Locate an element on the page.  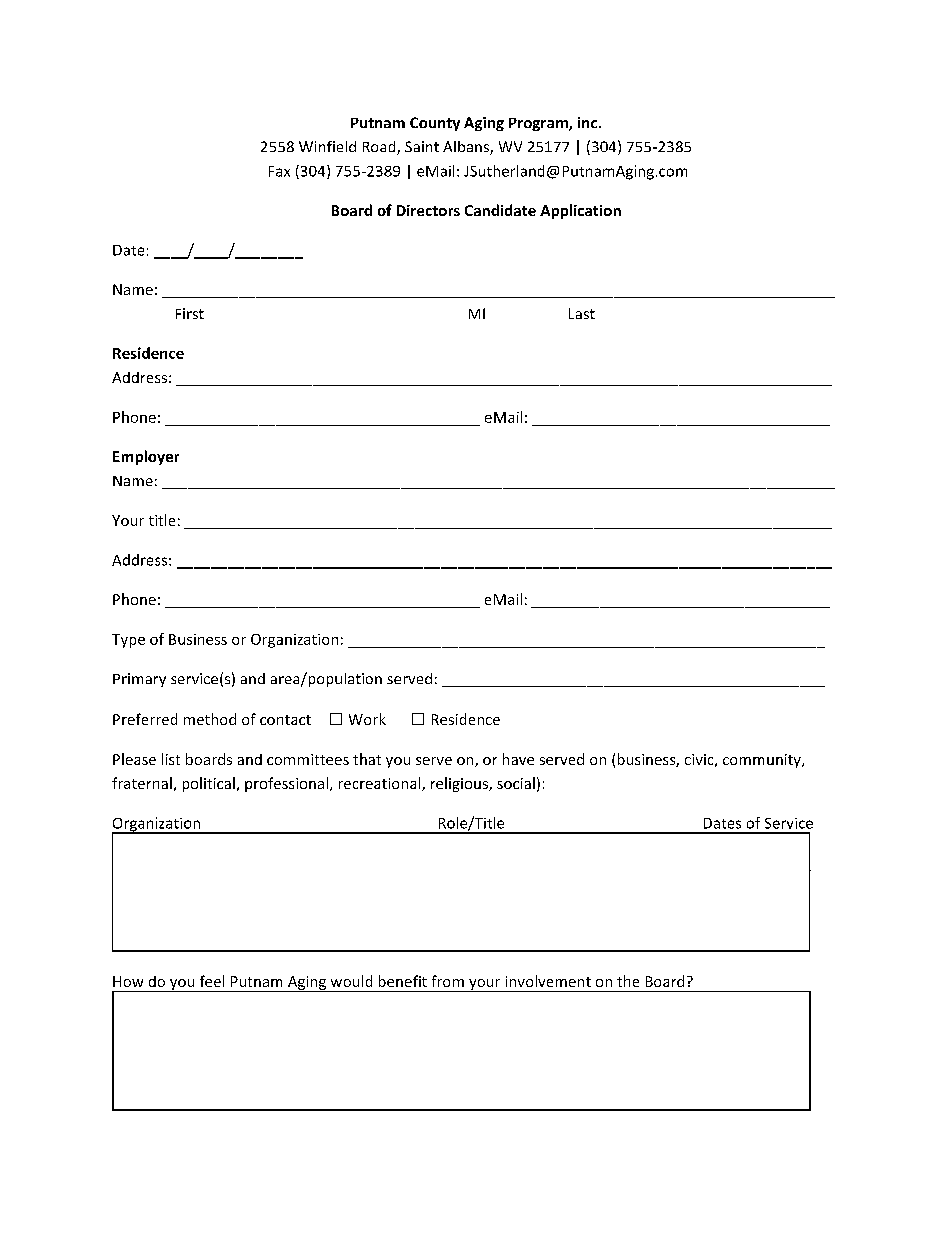
Employer is located at coordinates (146, 457).
